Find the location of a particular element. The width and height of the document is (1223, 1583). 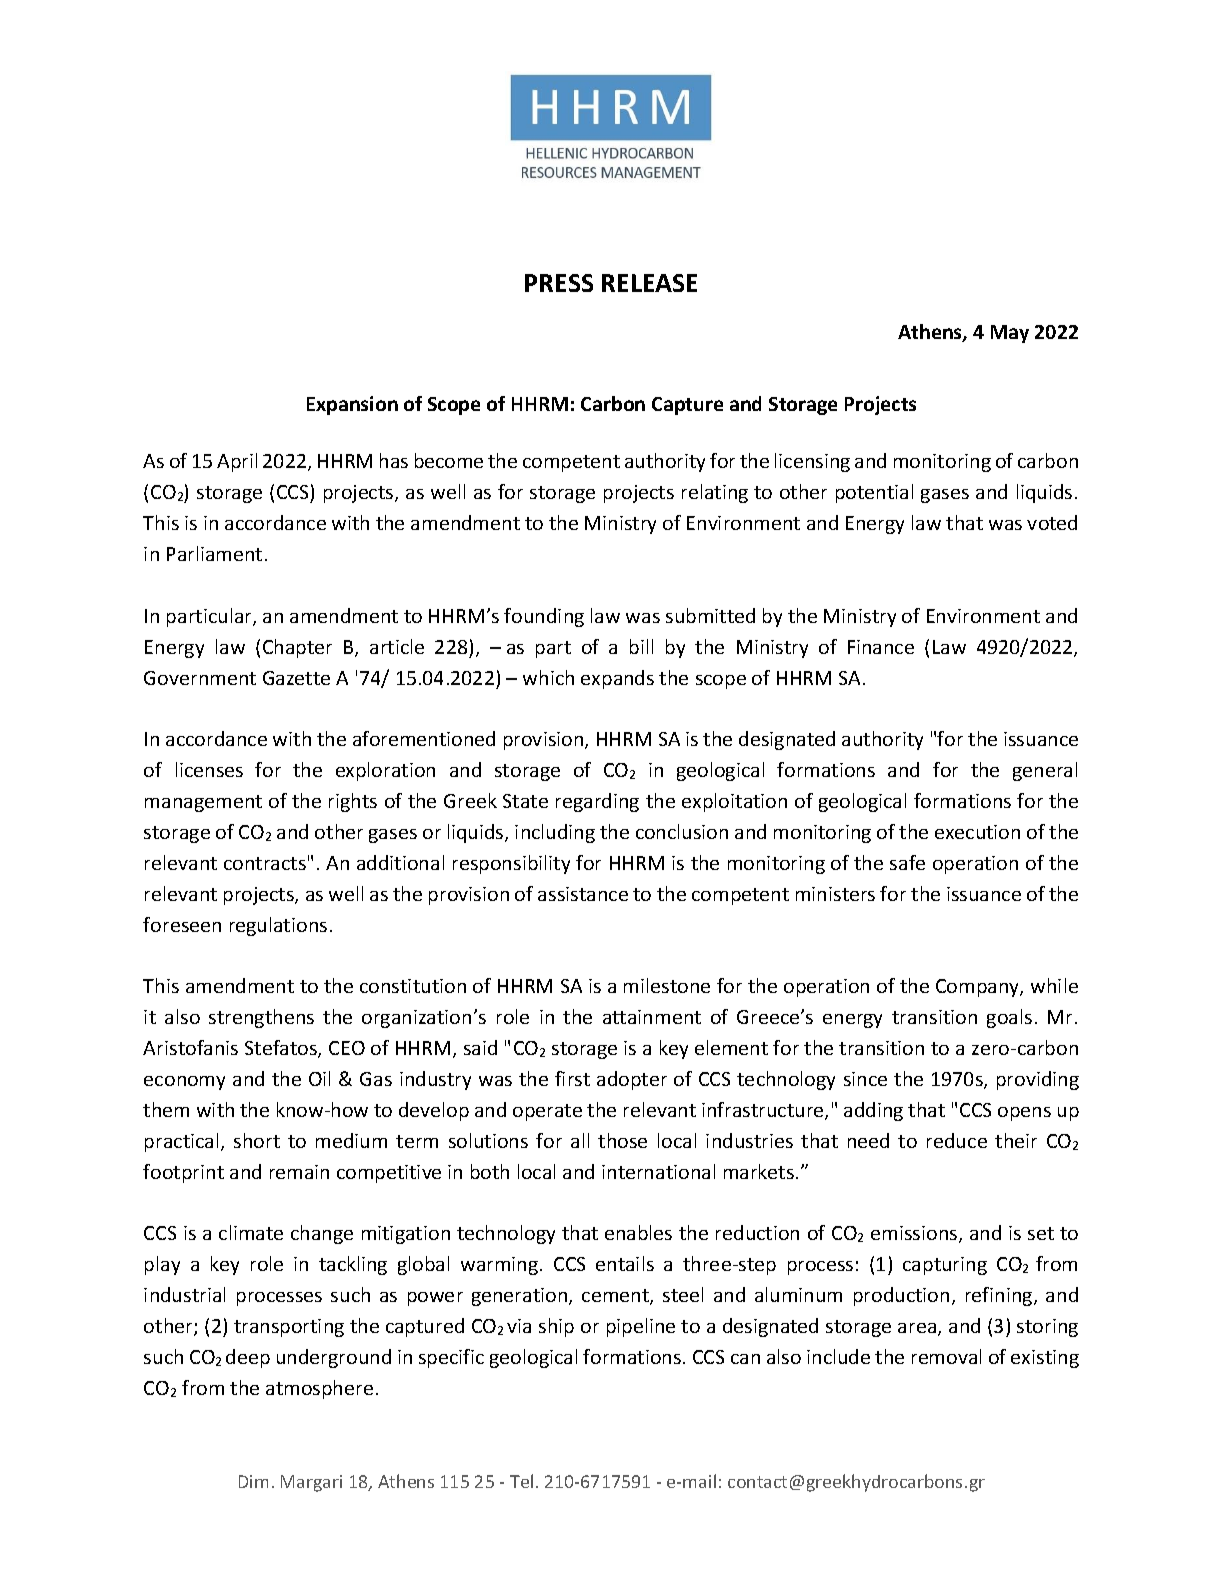

Dim is located at coordinates (253, 1481).
